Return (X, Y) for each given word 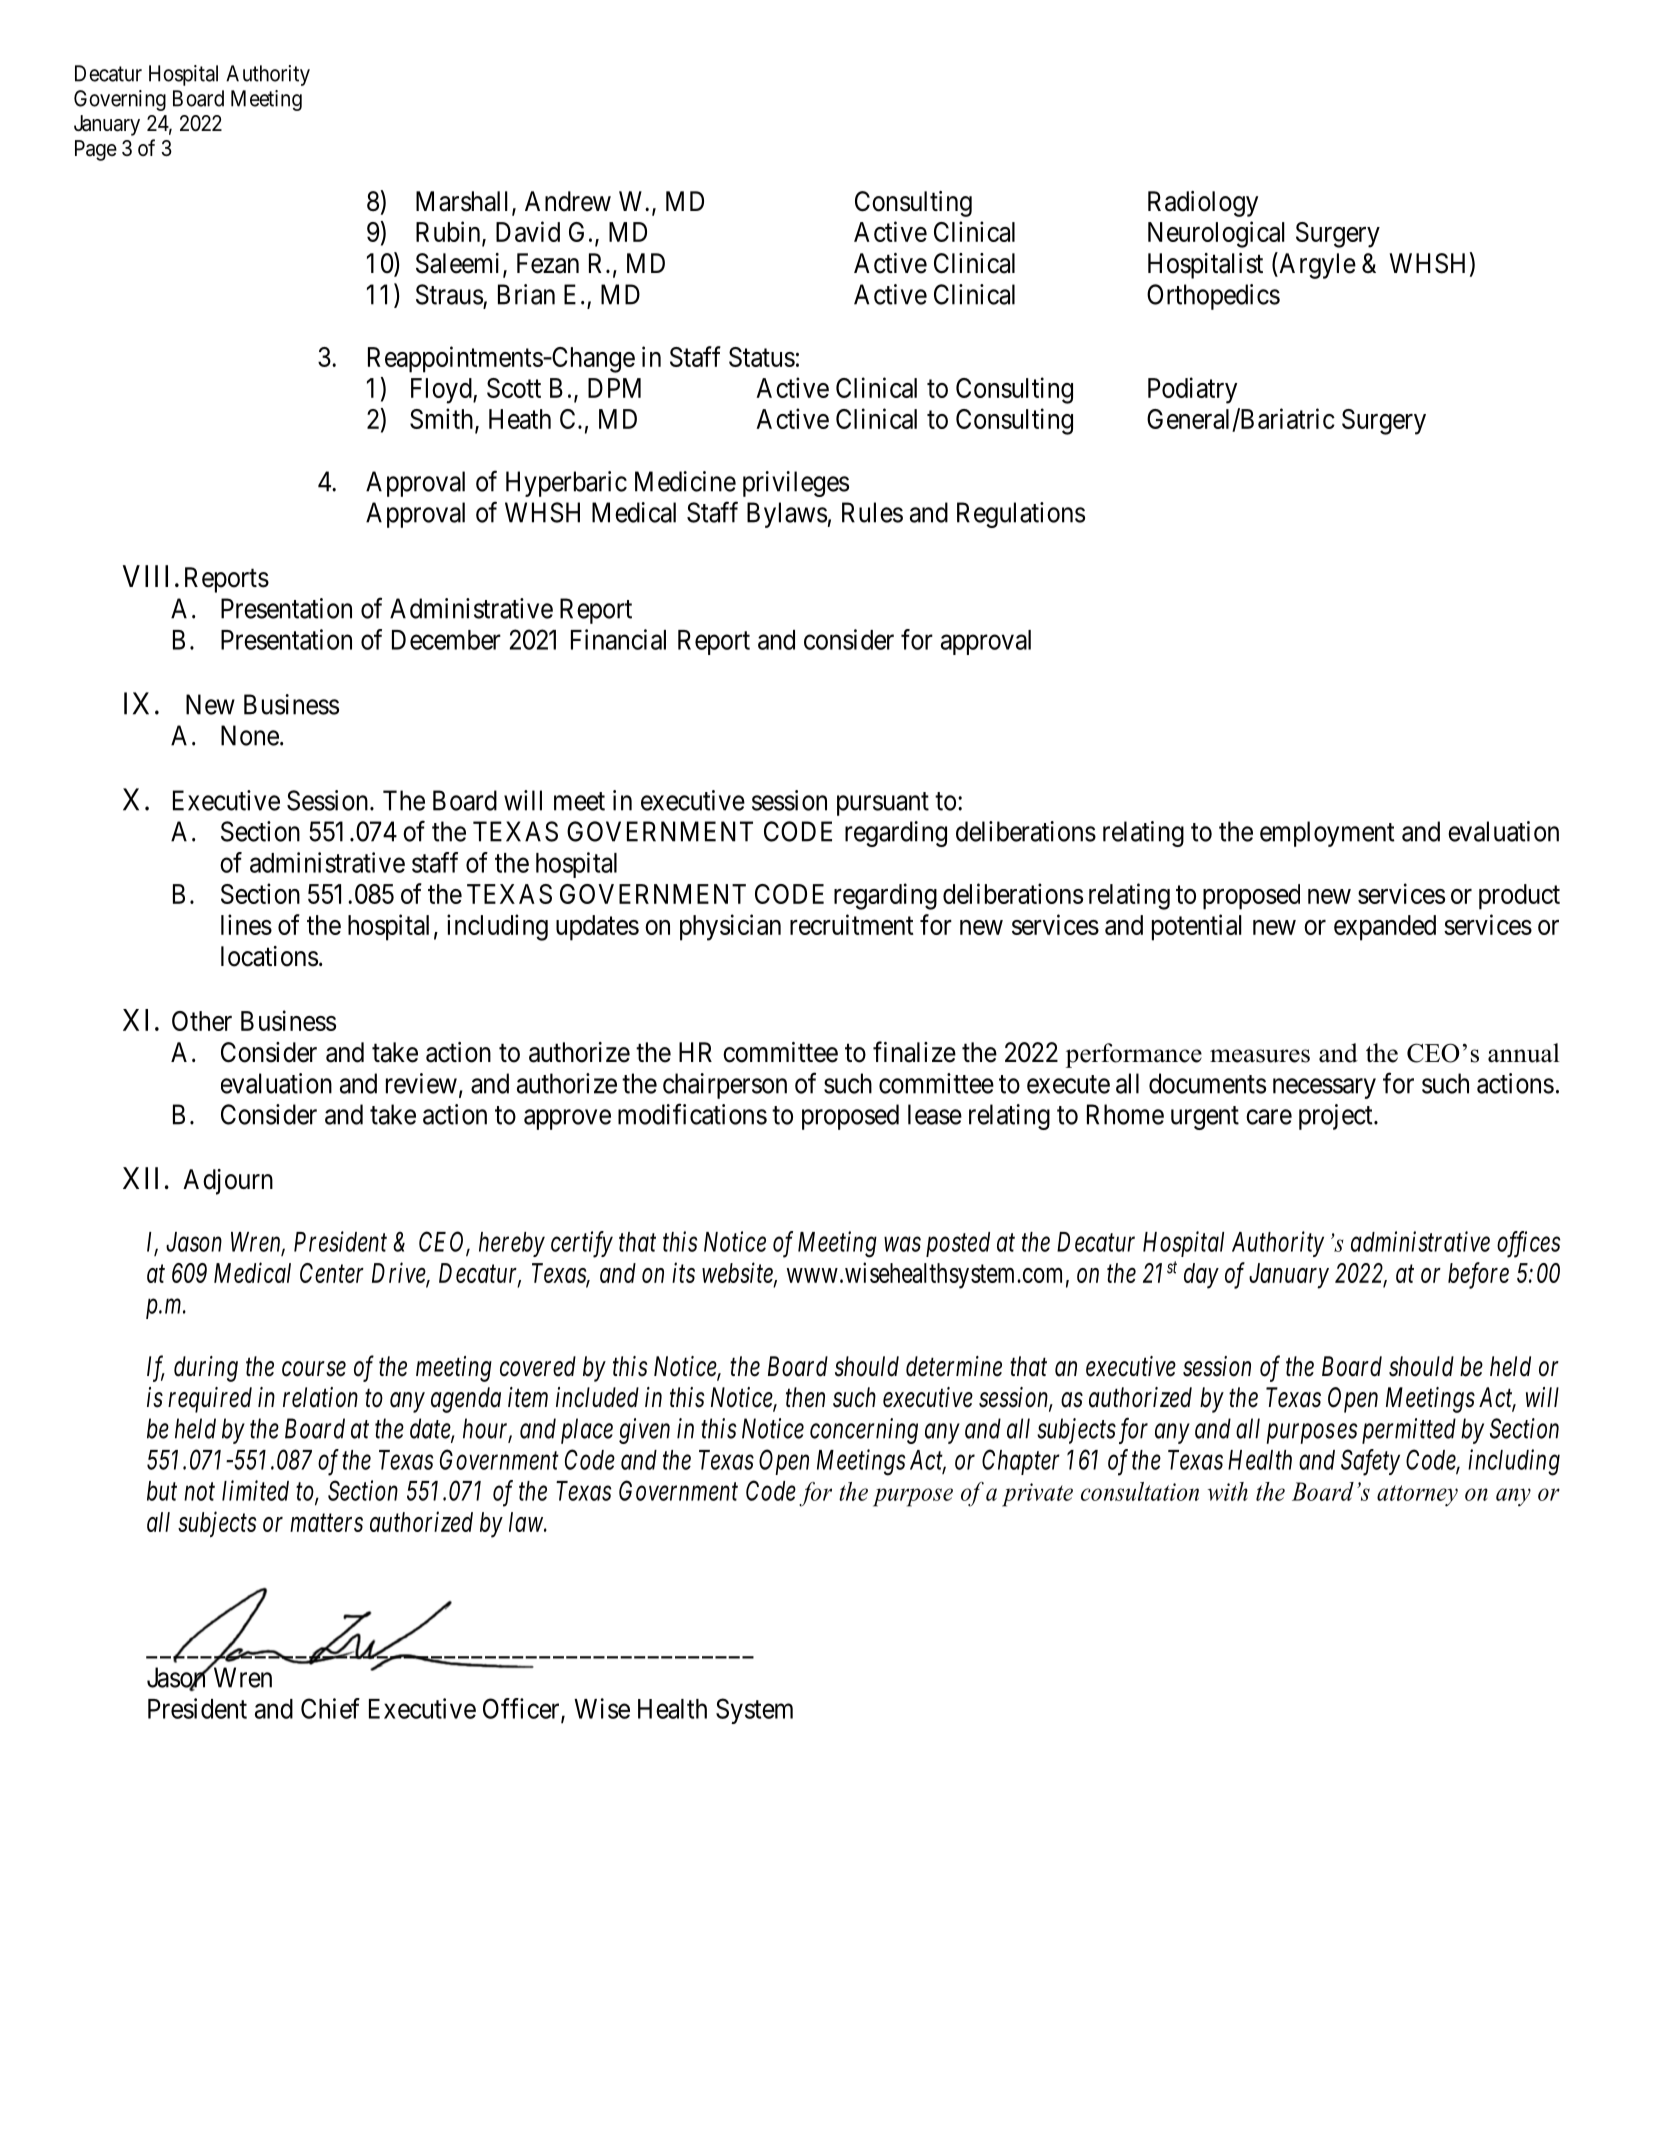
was (902, 1244)
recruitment (852, 924)
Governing (120, 100)
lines (246, 924)
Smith (443, 420)
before (1478, 1275)
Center (332, 1273)
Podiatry (1192, 390)
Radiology (1203, 204)
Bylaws (787, 515)
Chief (330, 1708)
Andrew (568, 201)
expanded (1385, 928)
